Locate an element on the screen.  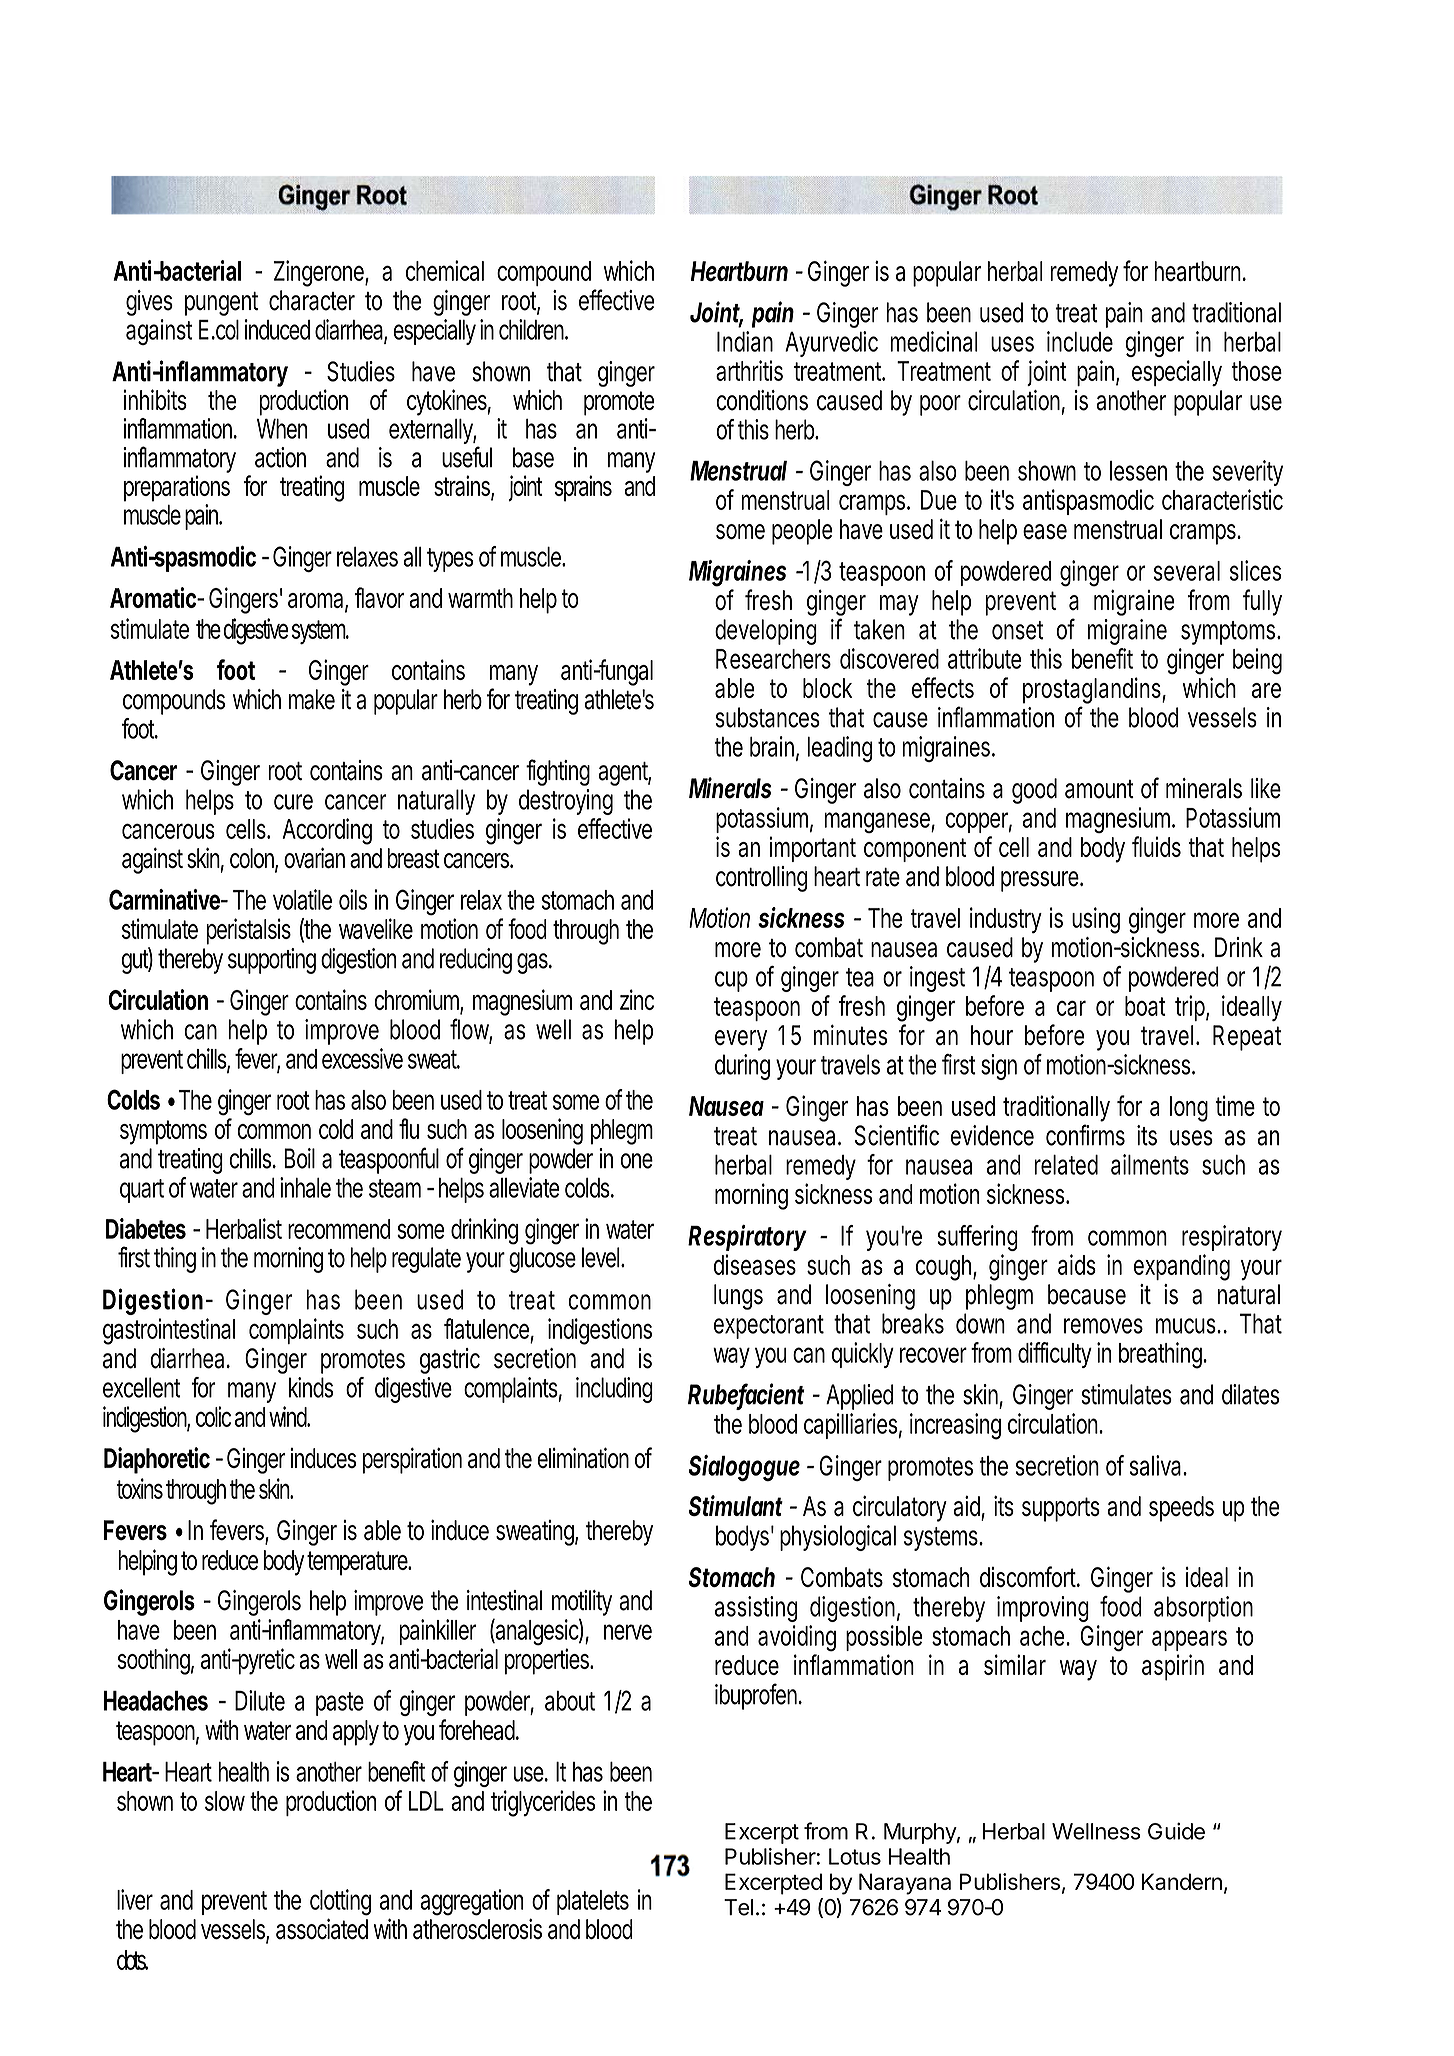
platelets is located at coordinates (593, 1902).
